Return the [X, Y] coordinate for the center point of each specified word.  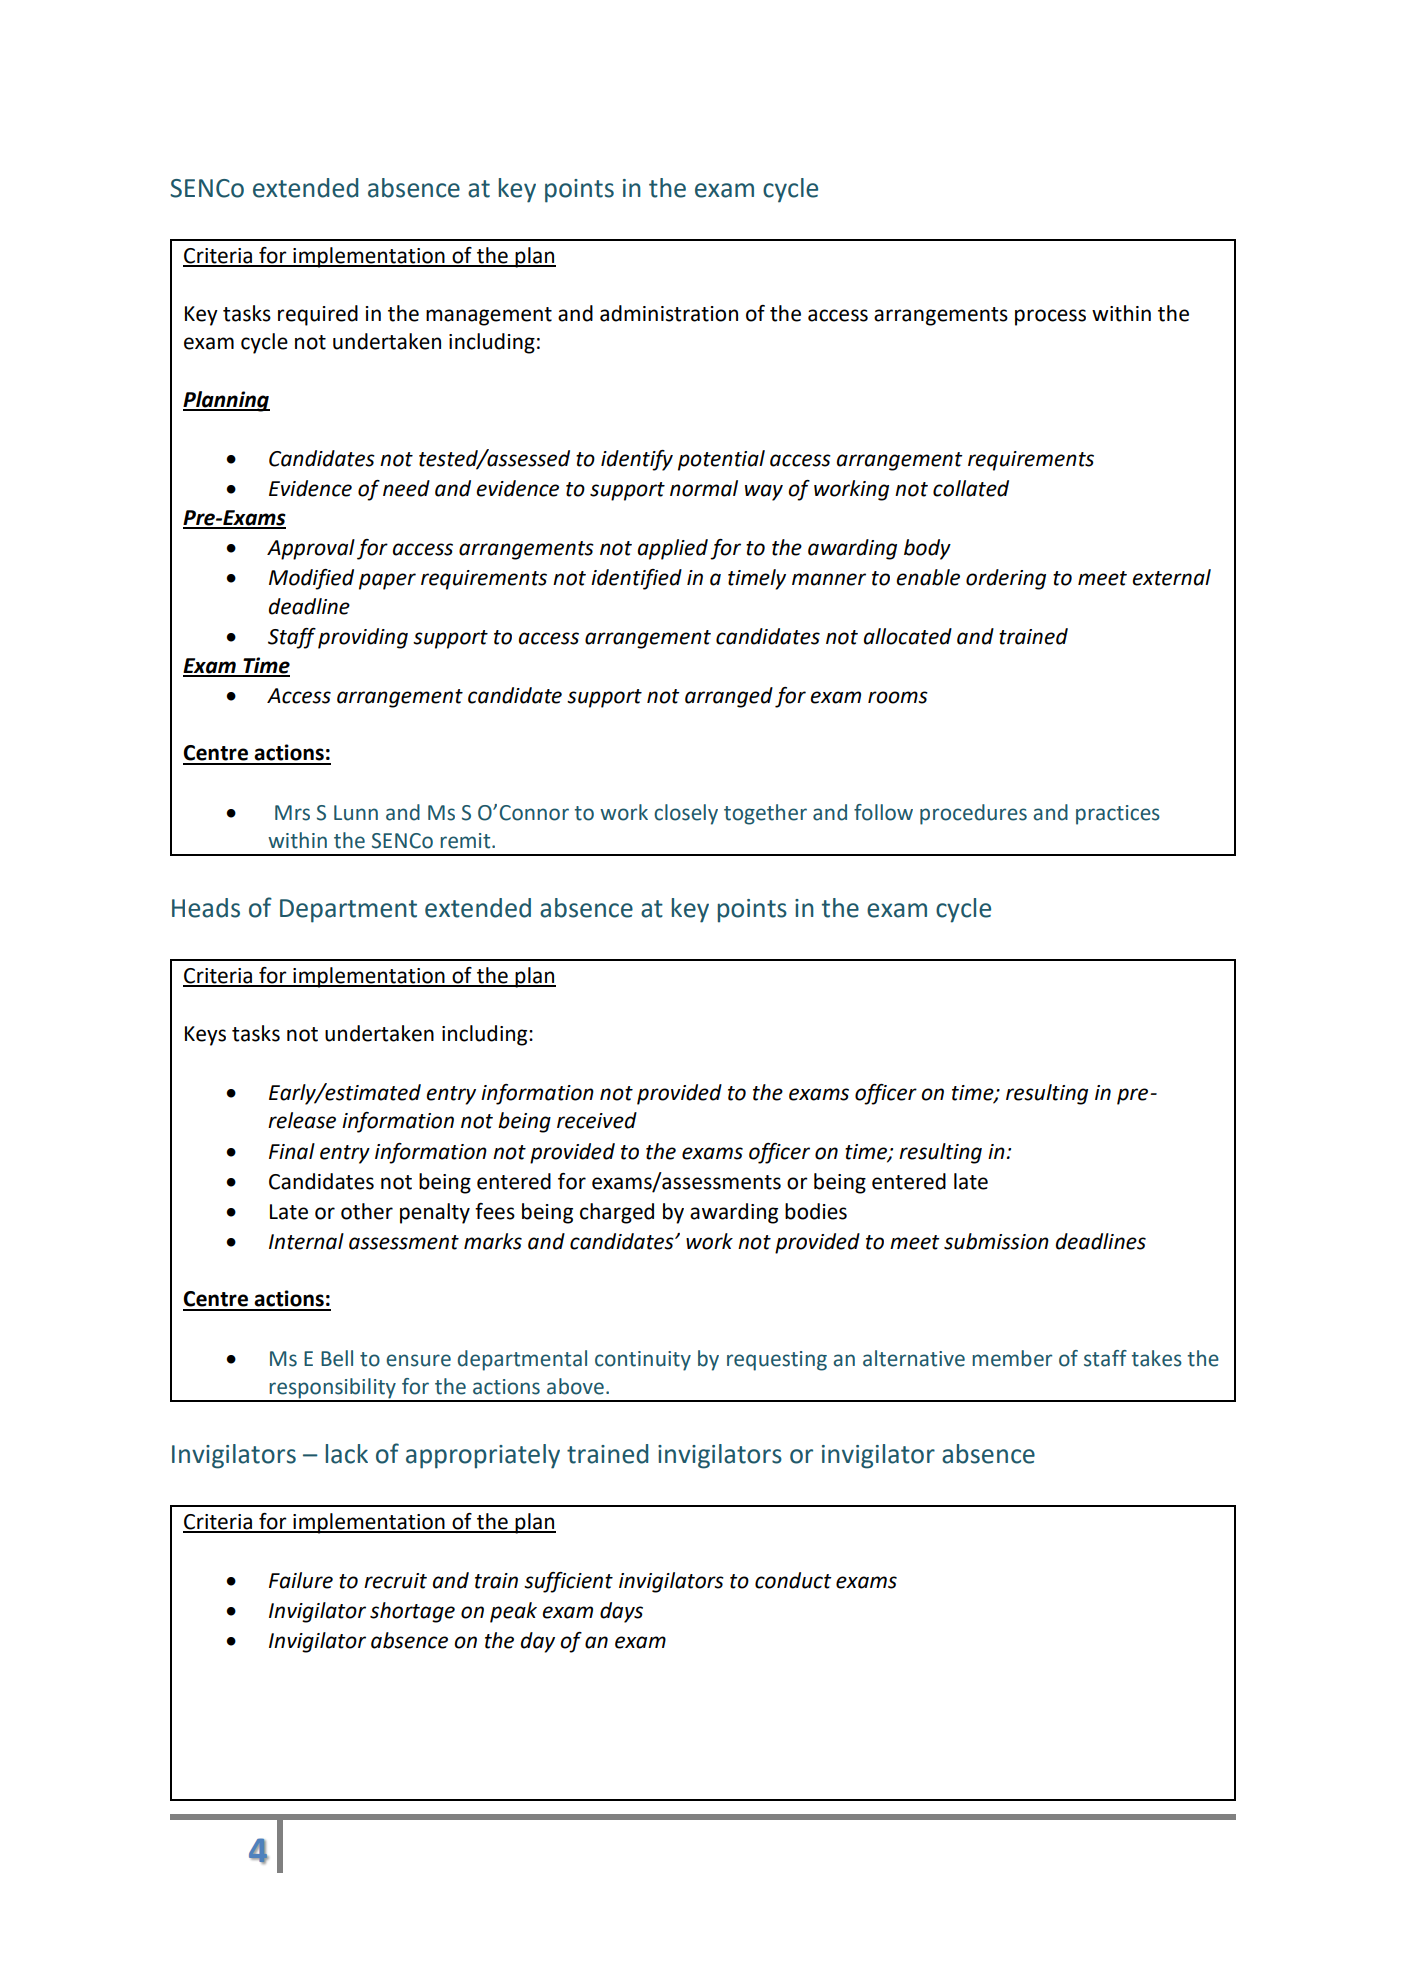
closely [686, 814]
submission [996, 1241]
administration [669, 313]
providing [363, 638]
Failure [301, 1580]
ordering [1006, 579]
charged [617, 1213]
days [621, 1612]
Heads [206, 908]
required [318, 315]
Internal [306, 1241]
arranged [729, 697]
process [1050, 317]
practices [1118, 815]
